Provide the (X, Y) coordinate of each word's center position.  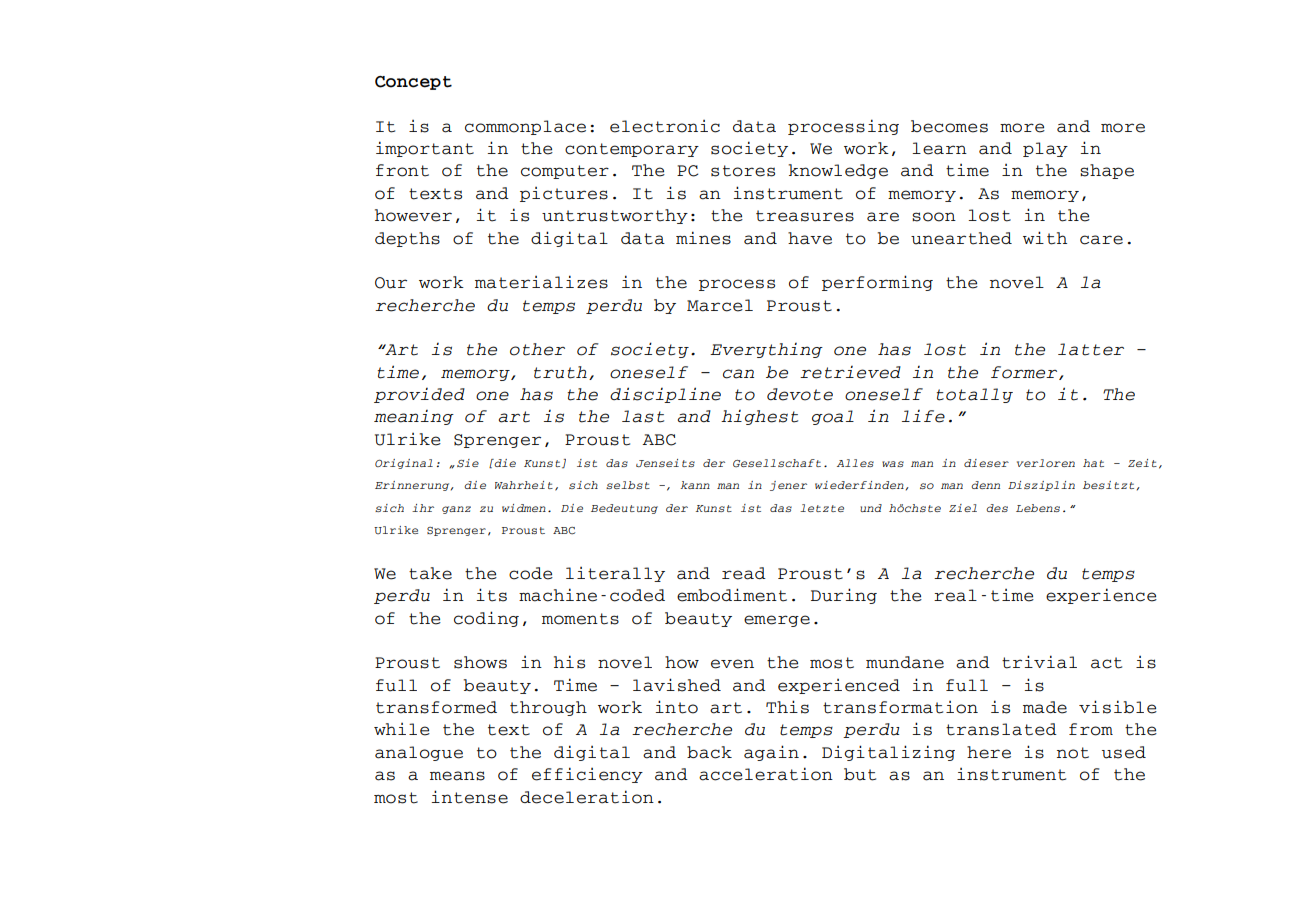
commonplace (525, 127)
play (1045, 149)
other (537, 349)
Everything (766, 350)
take (430, 573)
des (997, 508)
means (457, 776)
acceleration (766, 774)
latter (1091, 349)
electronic (665, 126)
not (1073, 753)
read (744, 573)
